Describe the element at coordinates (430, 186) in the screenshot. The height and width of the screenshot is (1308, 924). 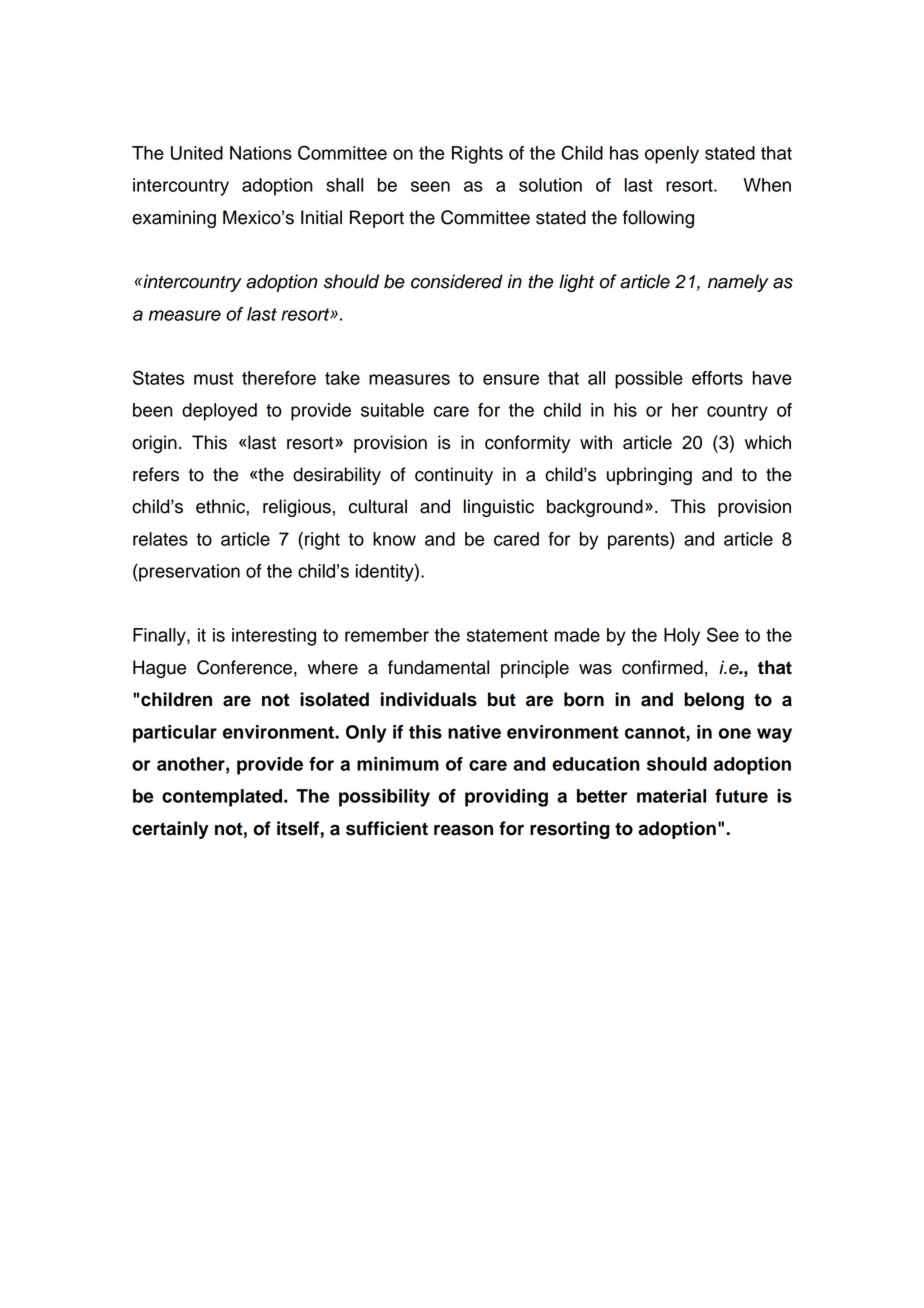
I see `seen` at that location.
